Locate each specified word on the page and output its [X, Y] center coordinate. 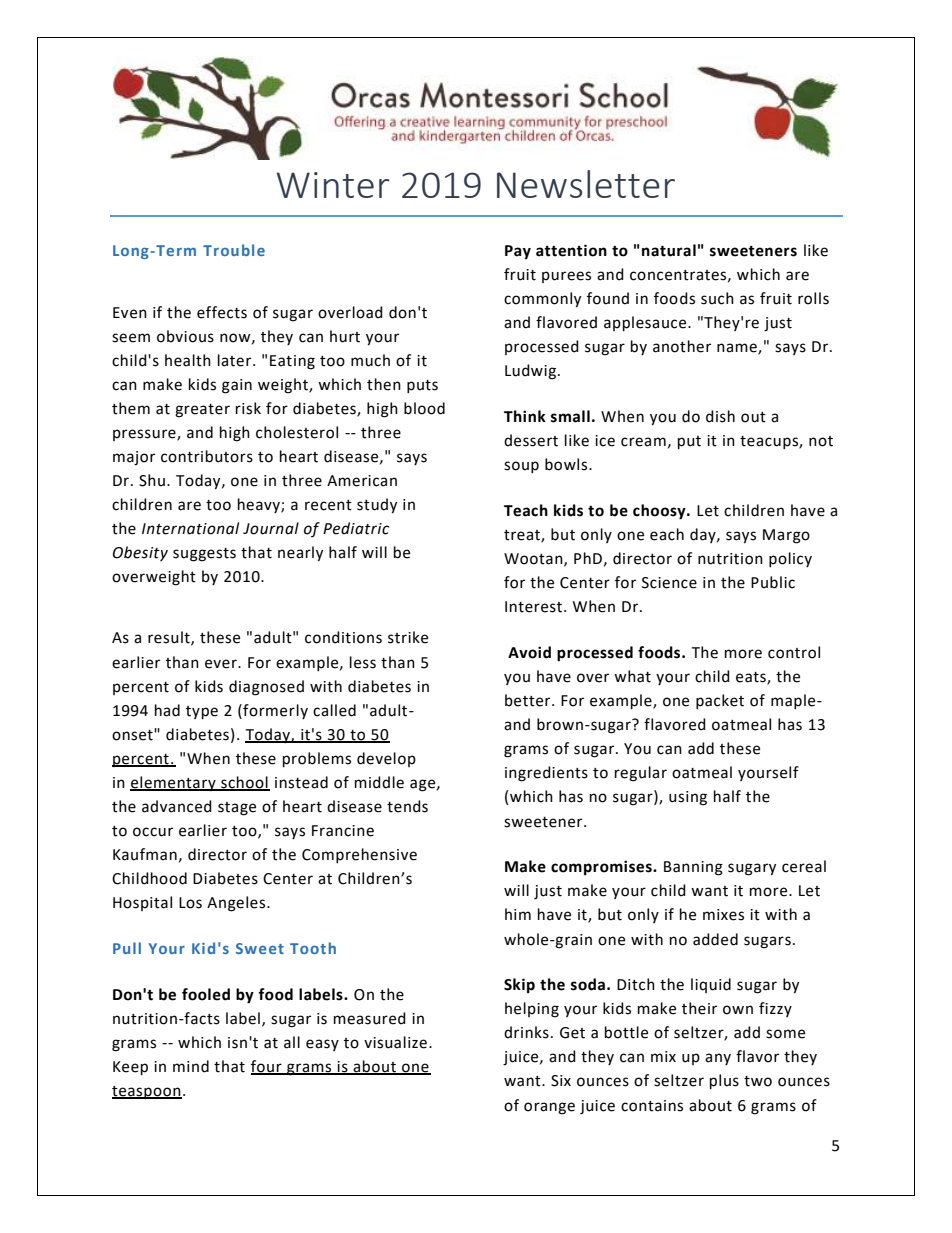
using [688, 798]
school [244, 783]
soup [521, 467]
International [190, 528]
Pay [518, 252]
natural [669, 250]
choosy [660, 512]
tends [407, 806]
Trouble [234, 250]
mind [191, 1066]
